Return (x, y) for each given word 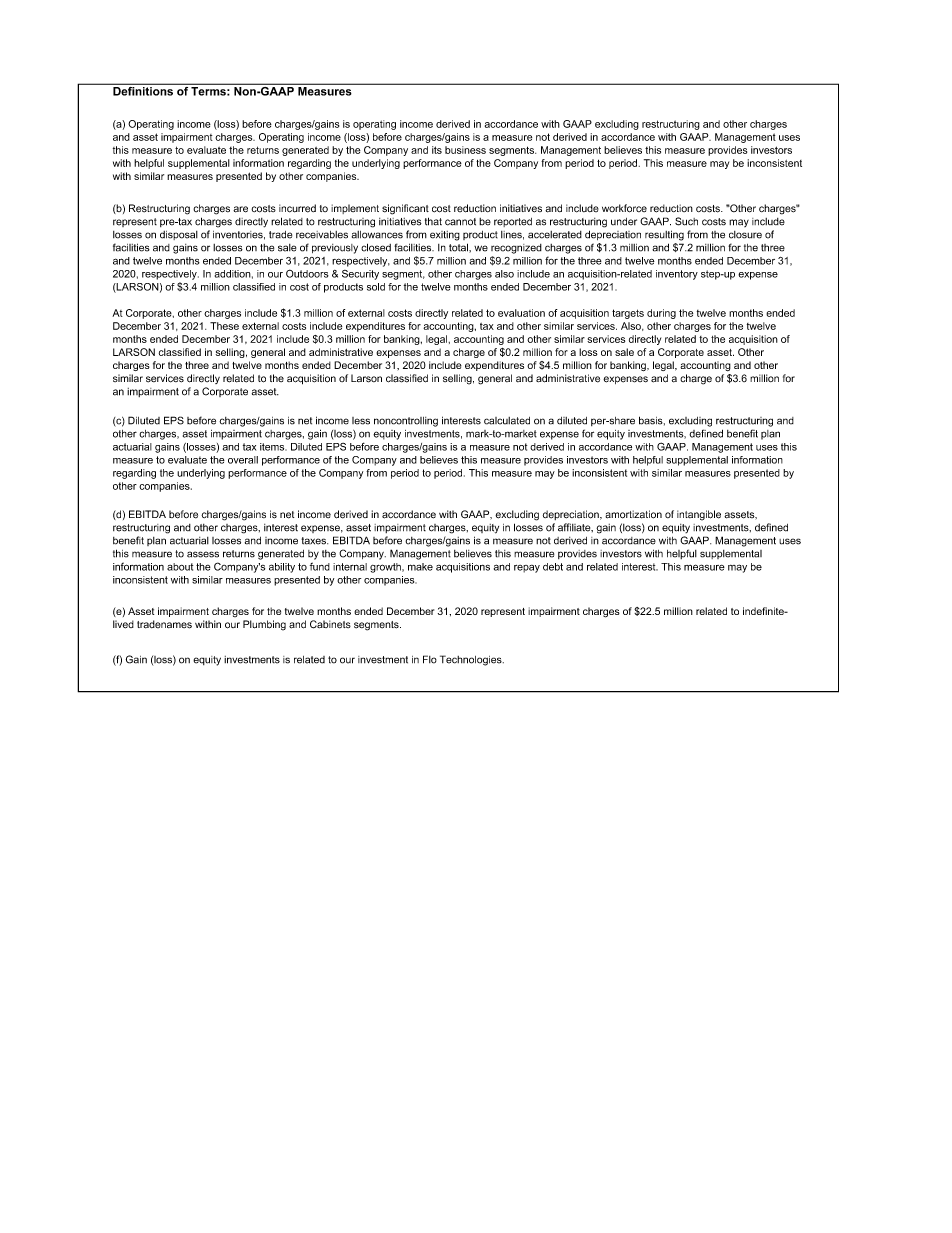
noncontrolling (406, 422)
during (661, 314)
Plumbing (264, 625)
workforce (624, 208)
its (437, 150)
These (224, 326)
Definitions (143, 90)
